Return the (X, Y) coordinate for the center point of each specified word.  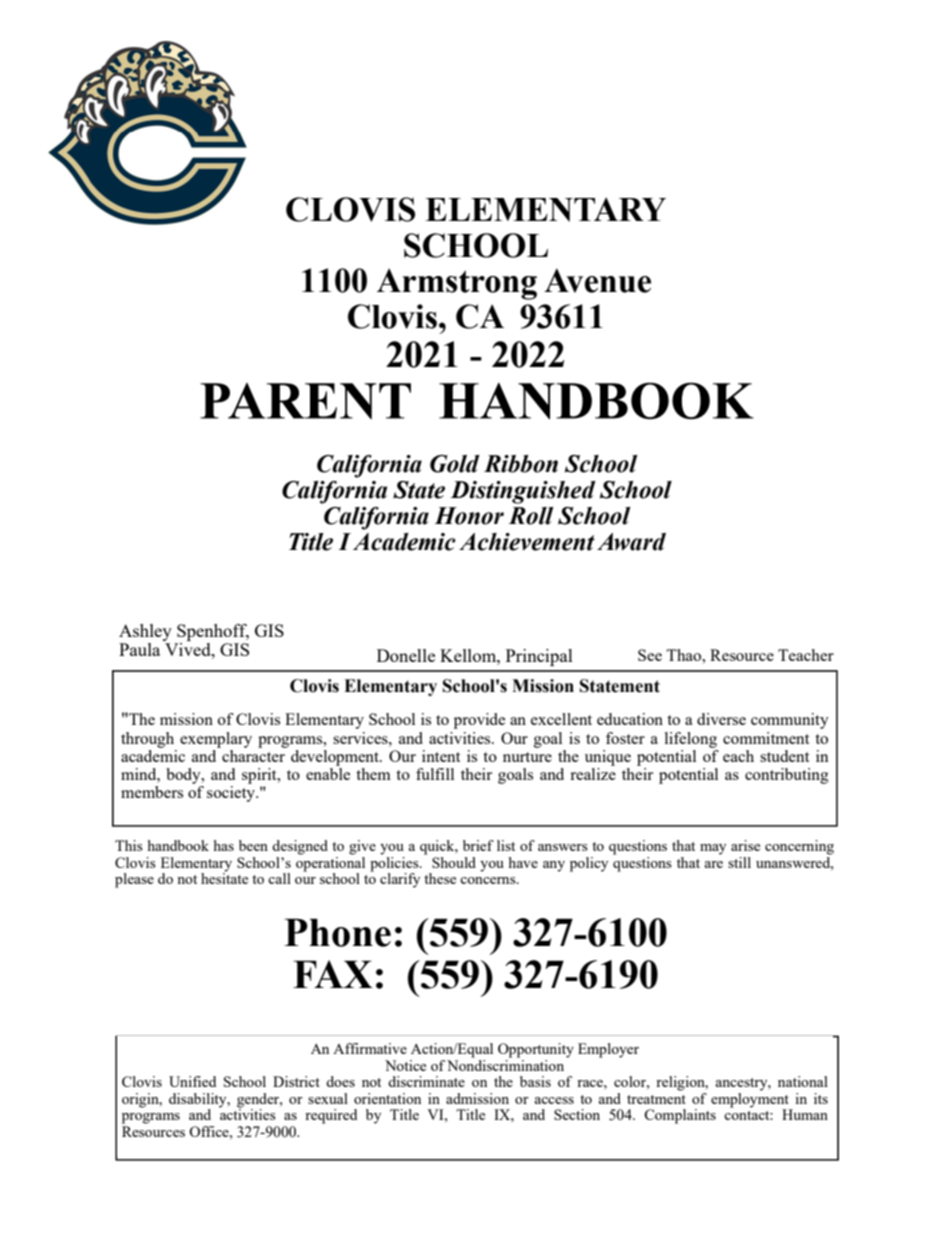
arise (745, 845)
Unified (192, 1081)
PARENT (305, 401)
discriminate (426, 1081)
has (224, 845)
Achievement (527, 542)
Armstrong (457, 284)
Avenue (597, 280)
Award (631, 542)
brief (478, 845)
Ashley (145, 632)
